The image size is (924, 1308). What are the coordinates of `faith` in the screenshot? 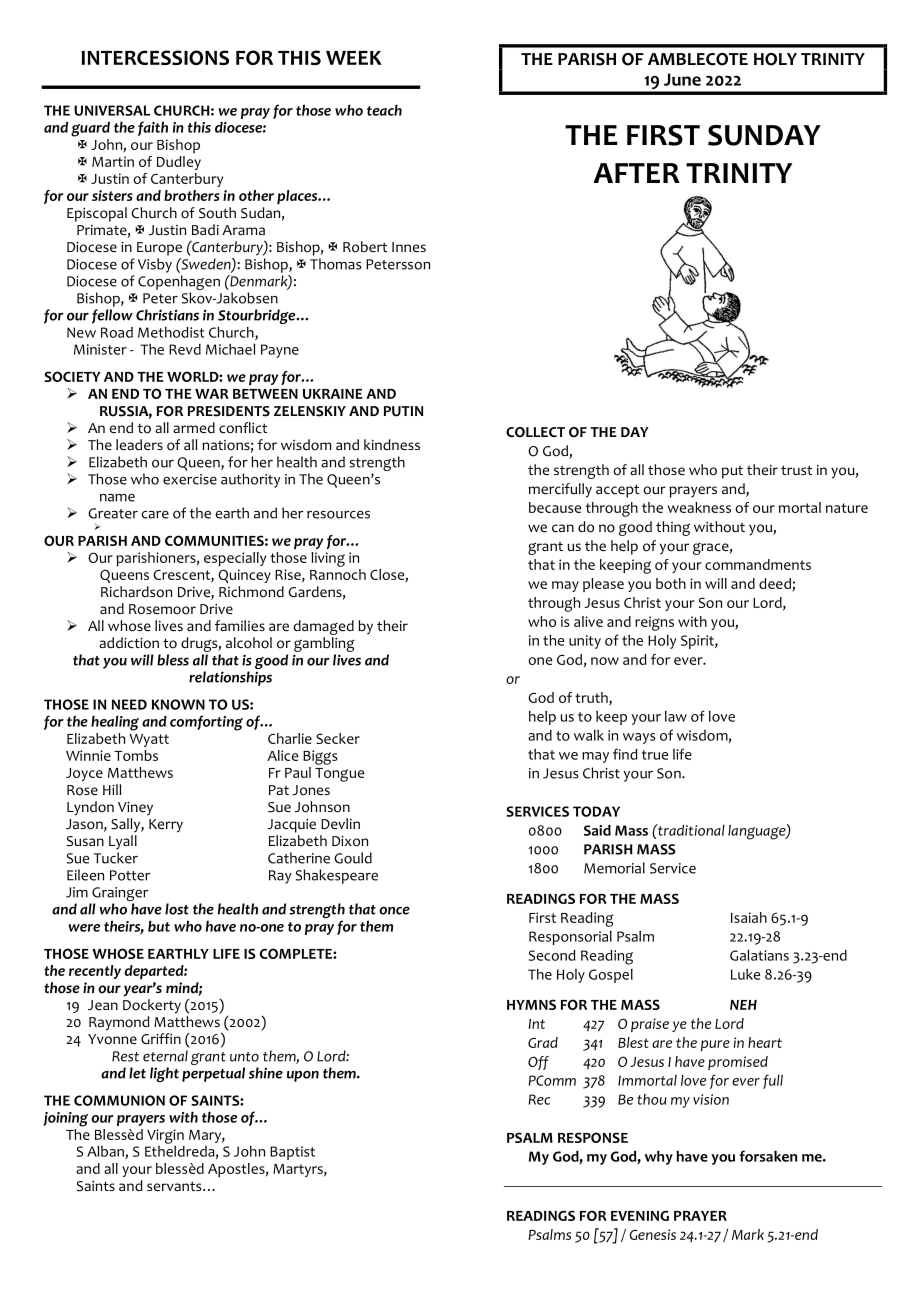 It's located at (153, 128).
